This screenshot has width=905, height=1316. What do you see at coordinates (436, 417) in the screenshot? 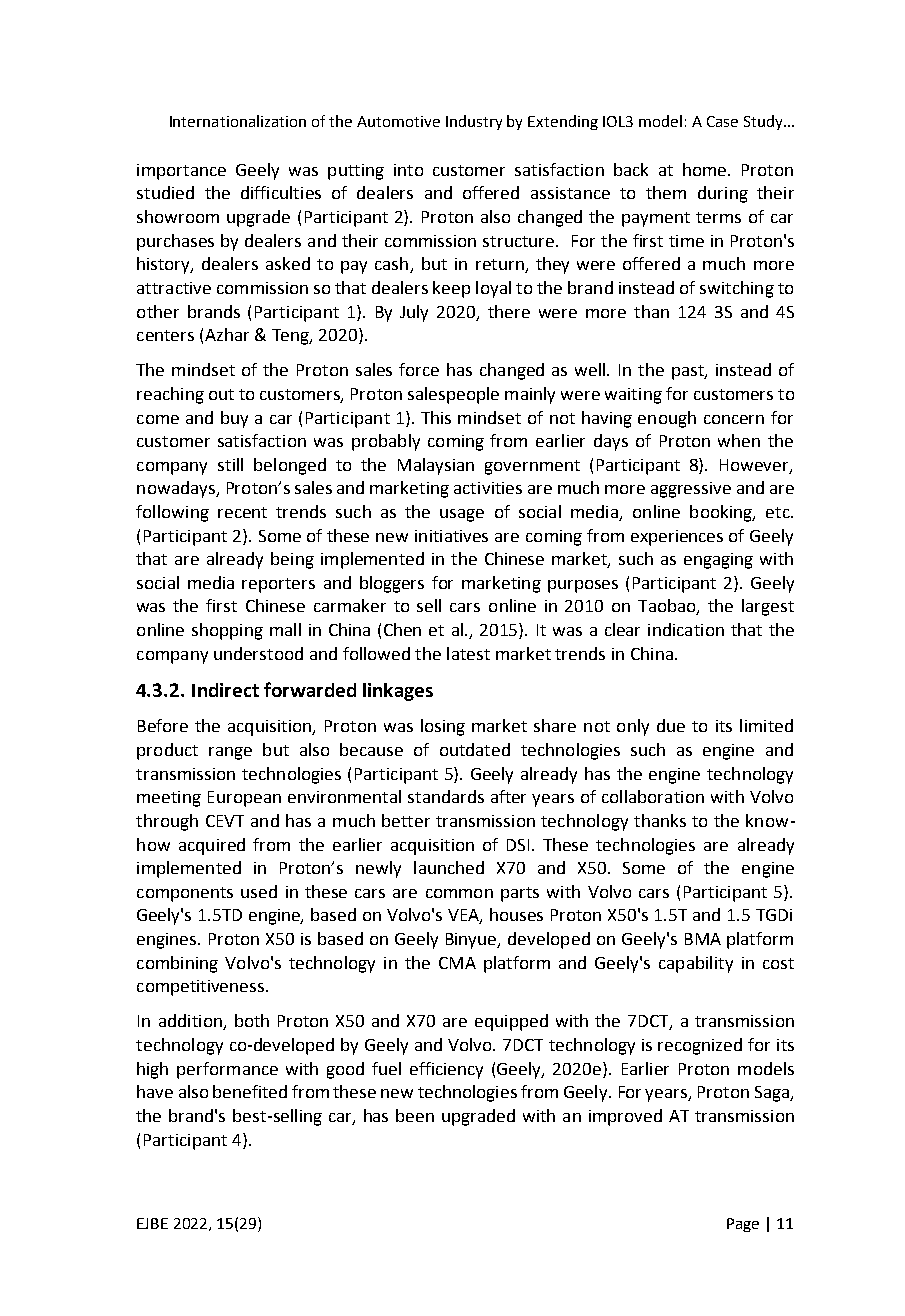
I see `This` at bounding box center [436, 417].
